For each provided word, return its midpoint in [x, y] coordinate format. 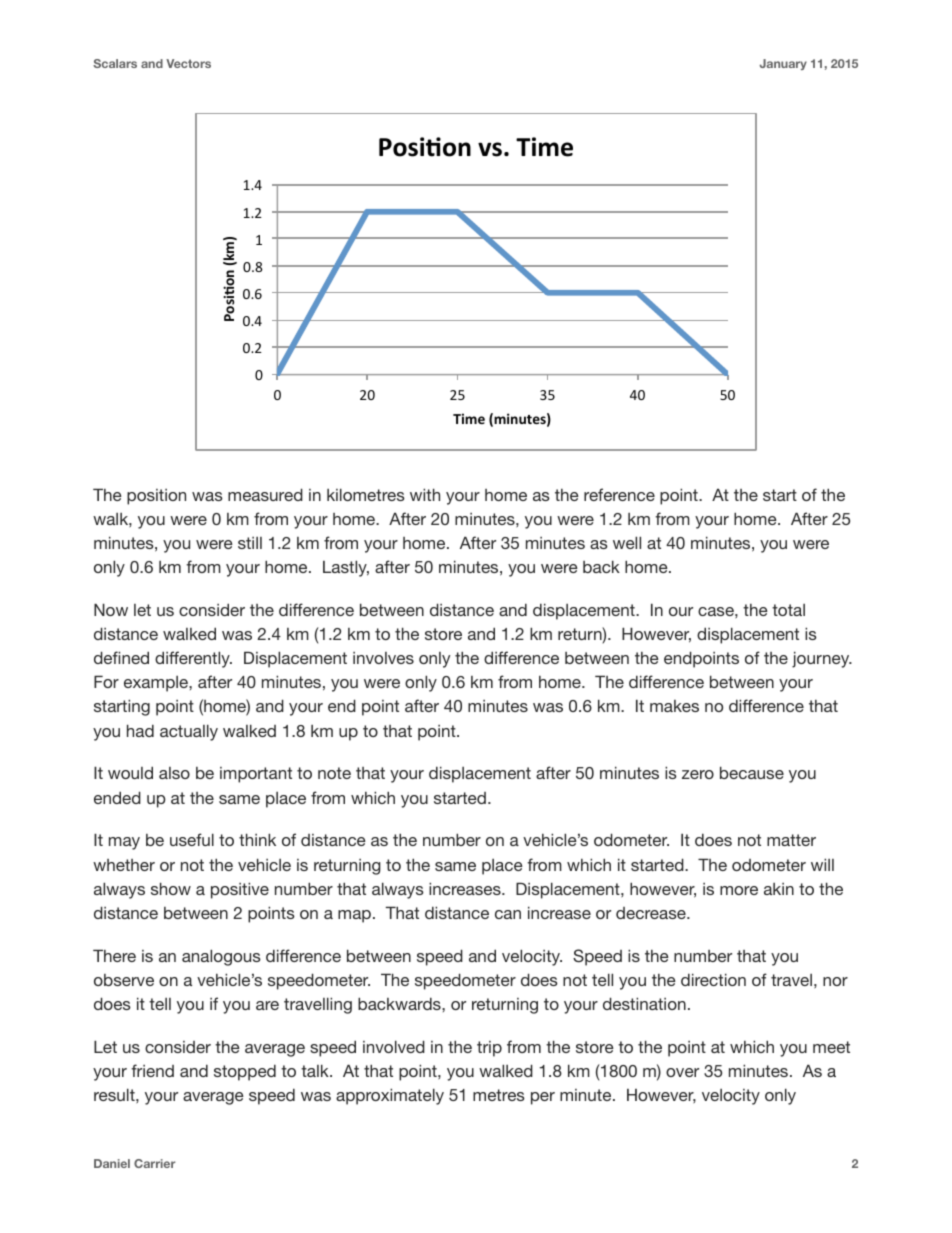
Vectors [188, 63]
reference [619, 494]
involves [383, 658]
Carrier [155, 1163]
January [783, 64]
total [788, 610]
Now [111, 609]
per [543, 1098]
